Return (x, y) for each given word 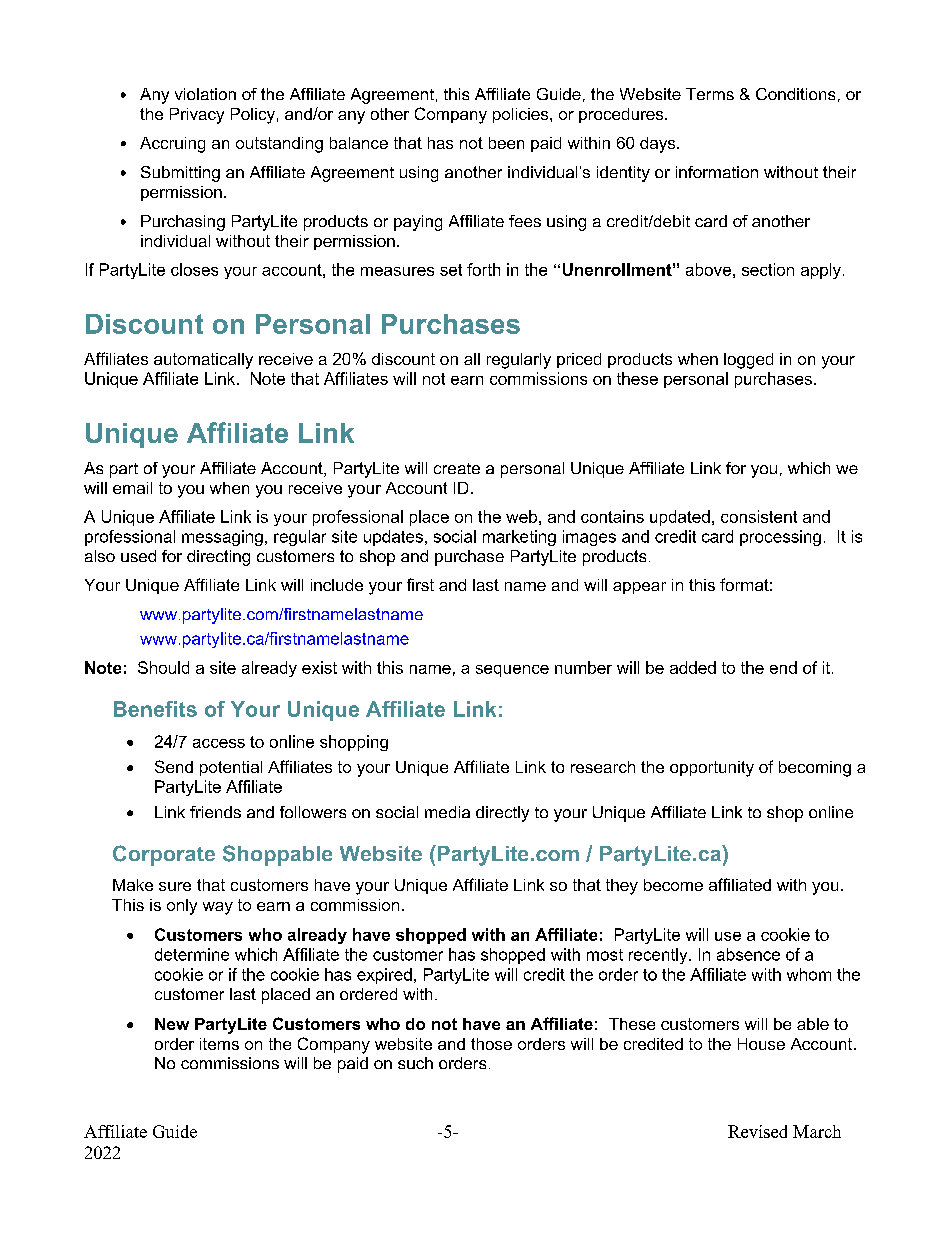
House (761, 1044)
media (447, 812)
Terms (710, 94)
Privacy (197, 116)
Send (174, 766)
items (219, 1044)
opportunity (712, 769)
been (506, 143)
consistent (759, 516)
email (132, 488)
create (457, 468)
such (415, 1063)
